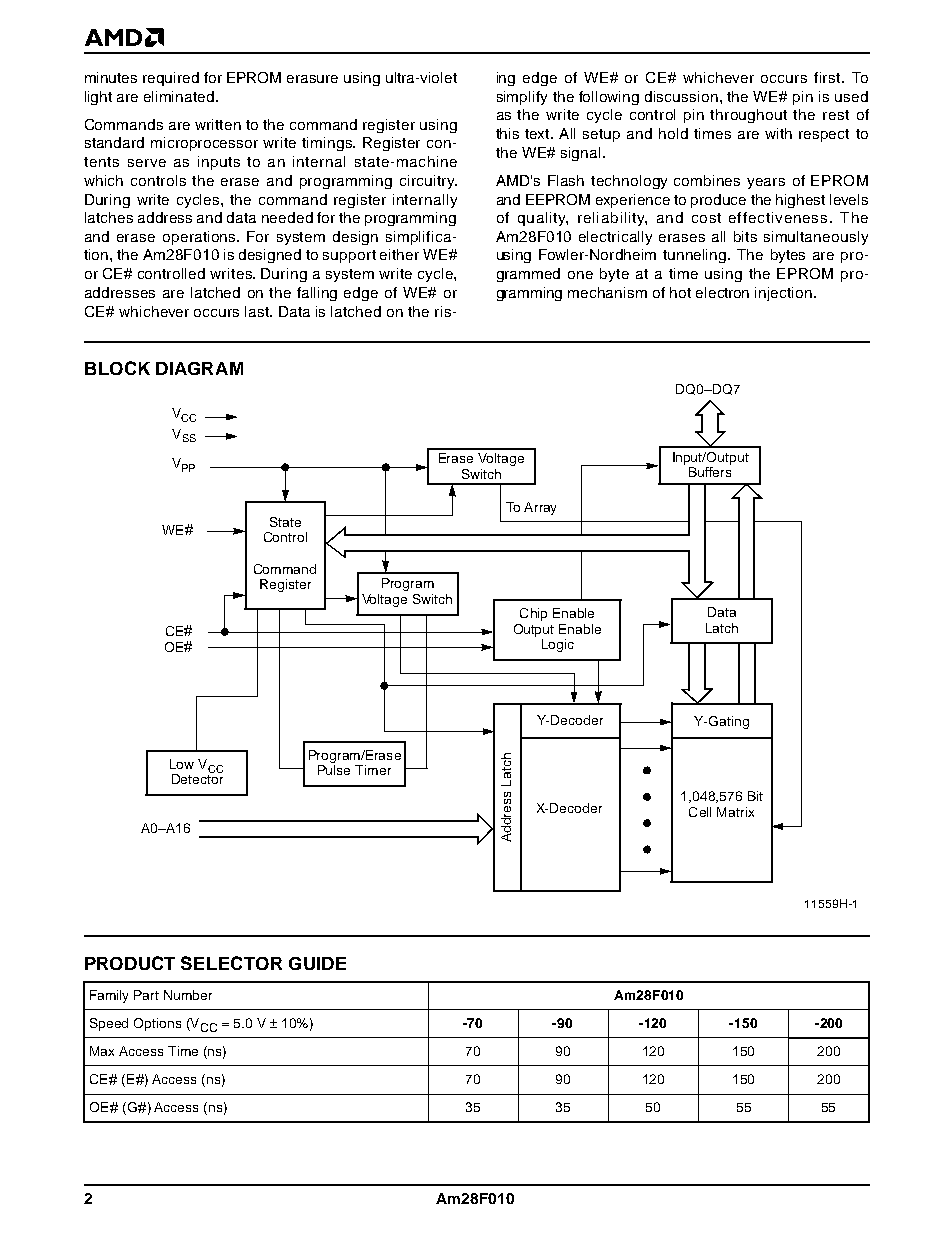 Image resolution: width=952 pixels, height=1235 pixels. I want to click on Array, so click(540, 508).
